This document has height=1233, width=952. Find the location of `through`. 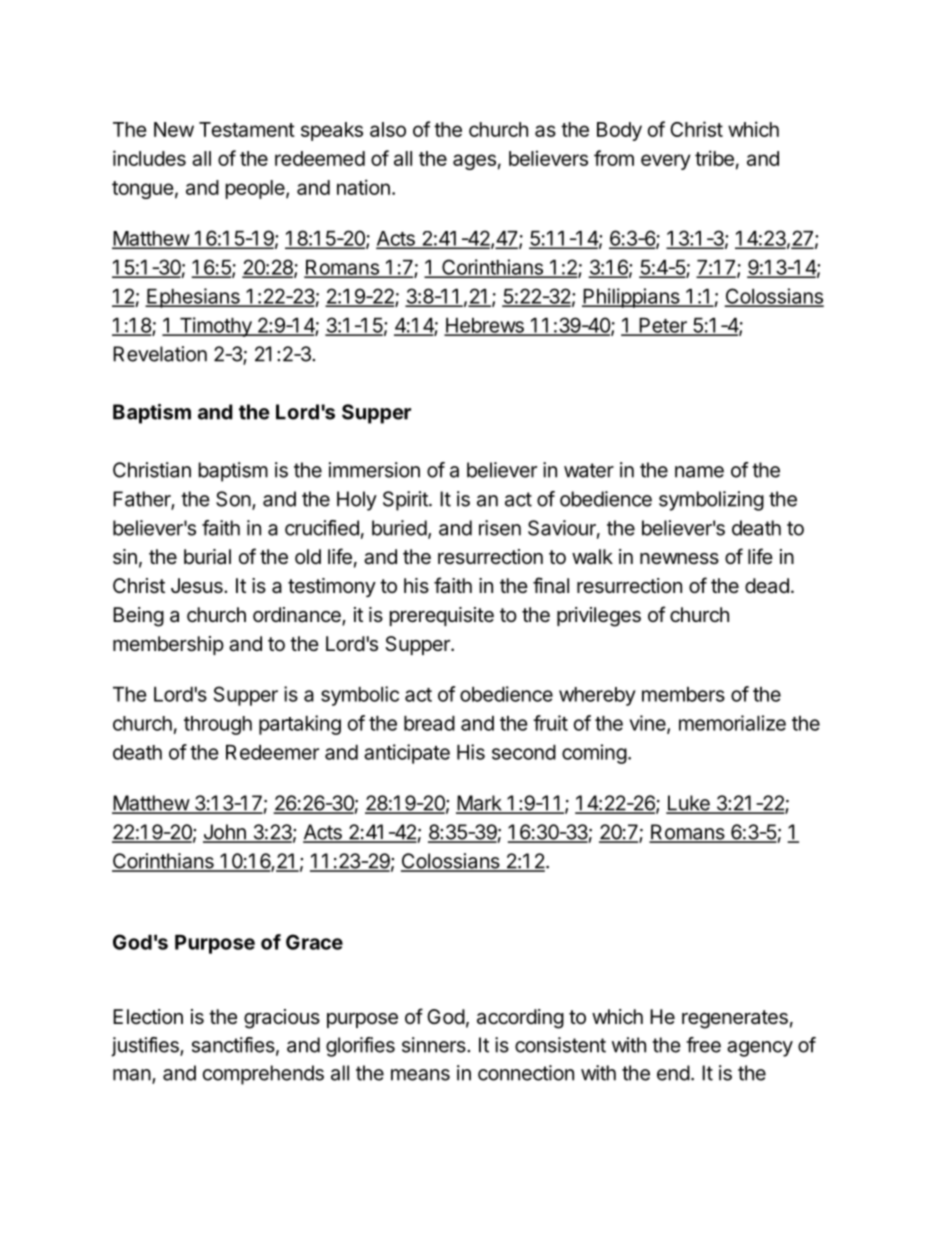

through is located at coordinates (218, 725).
